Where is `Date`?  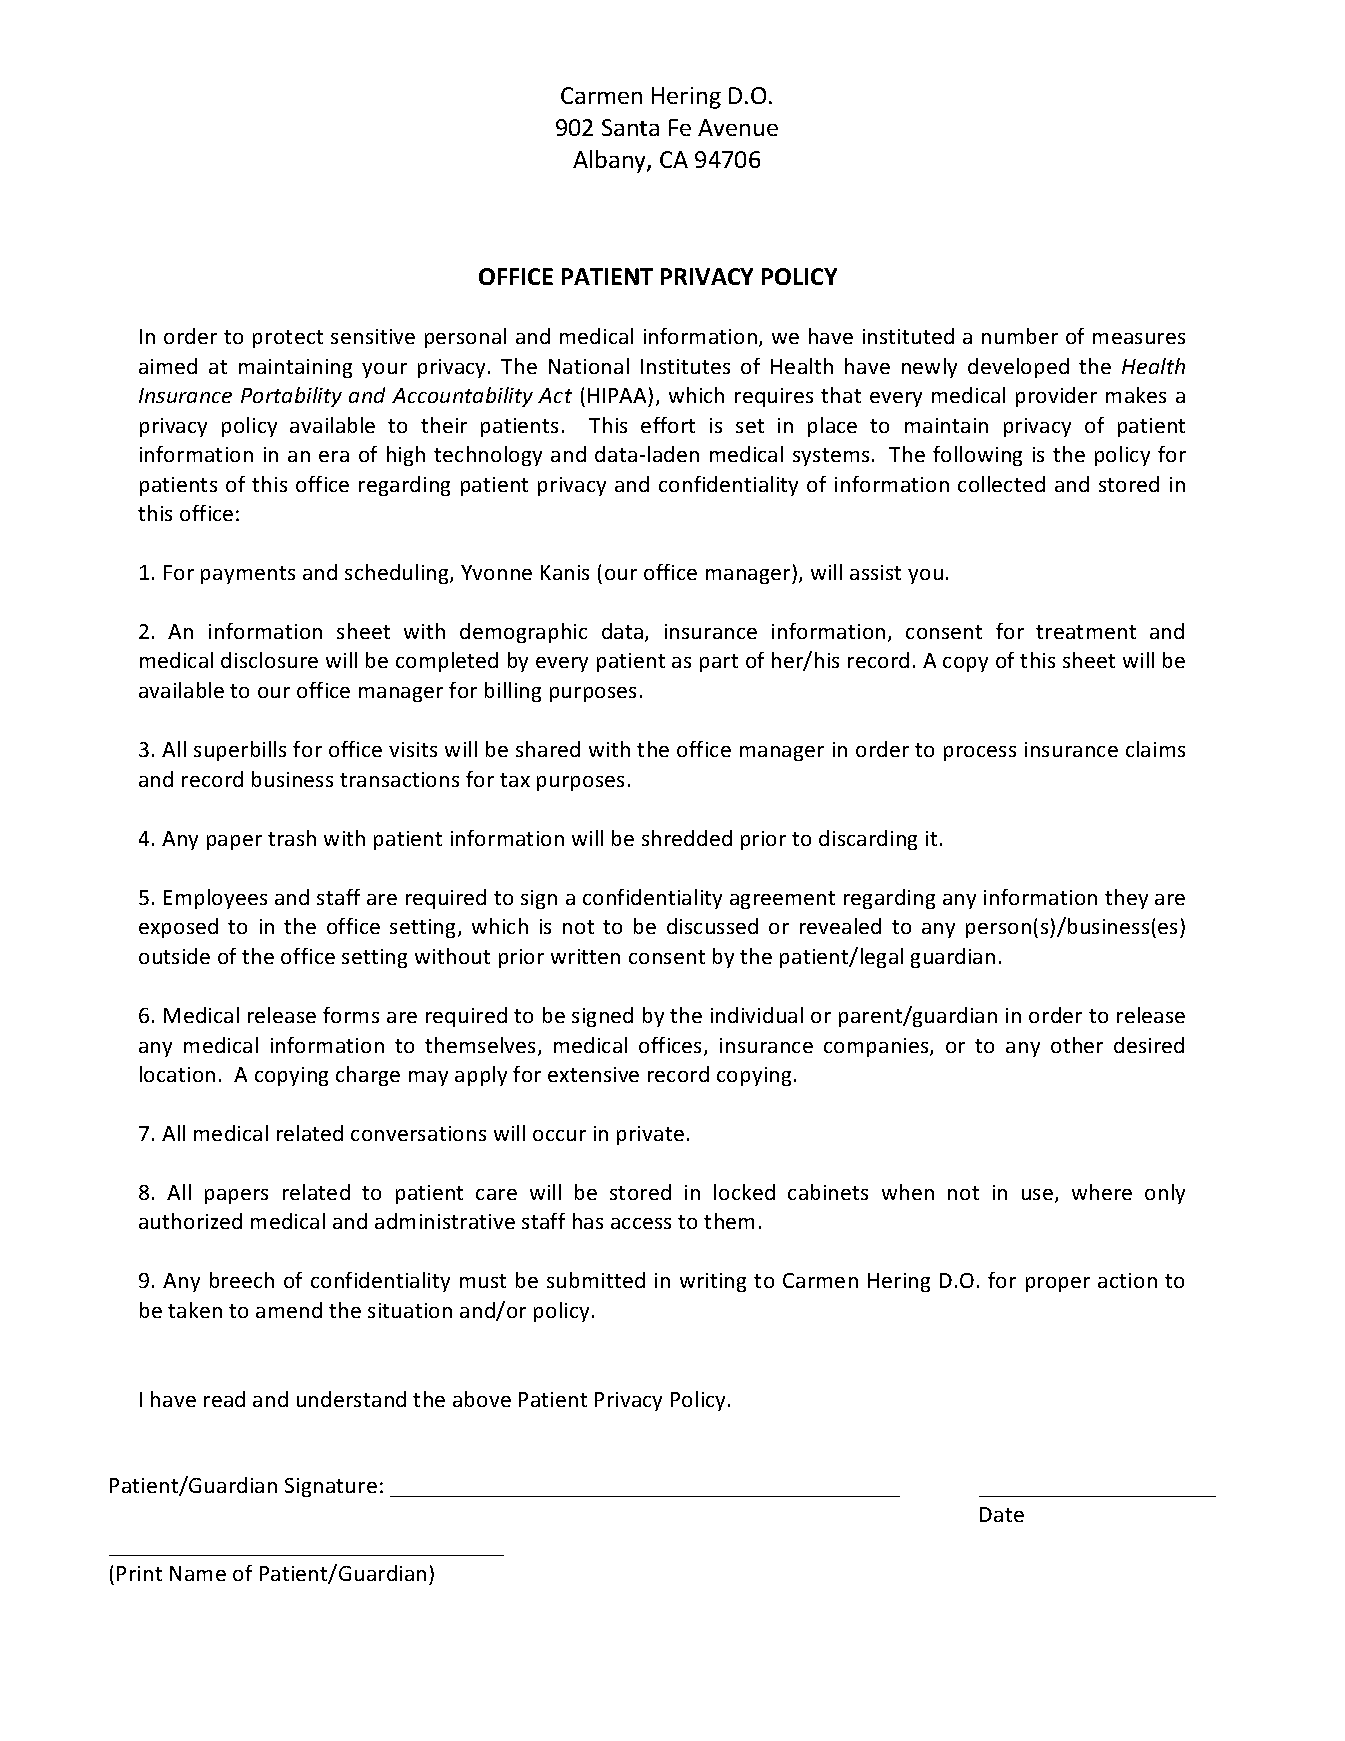
Date is located at coordinates (1002, 1514).
